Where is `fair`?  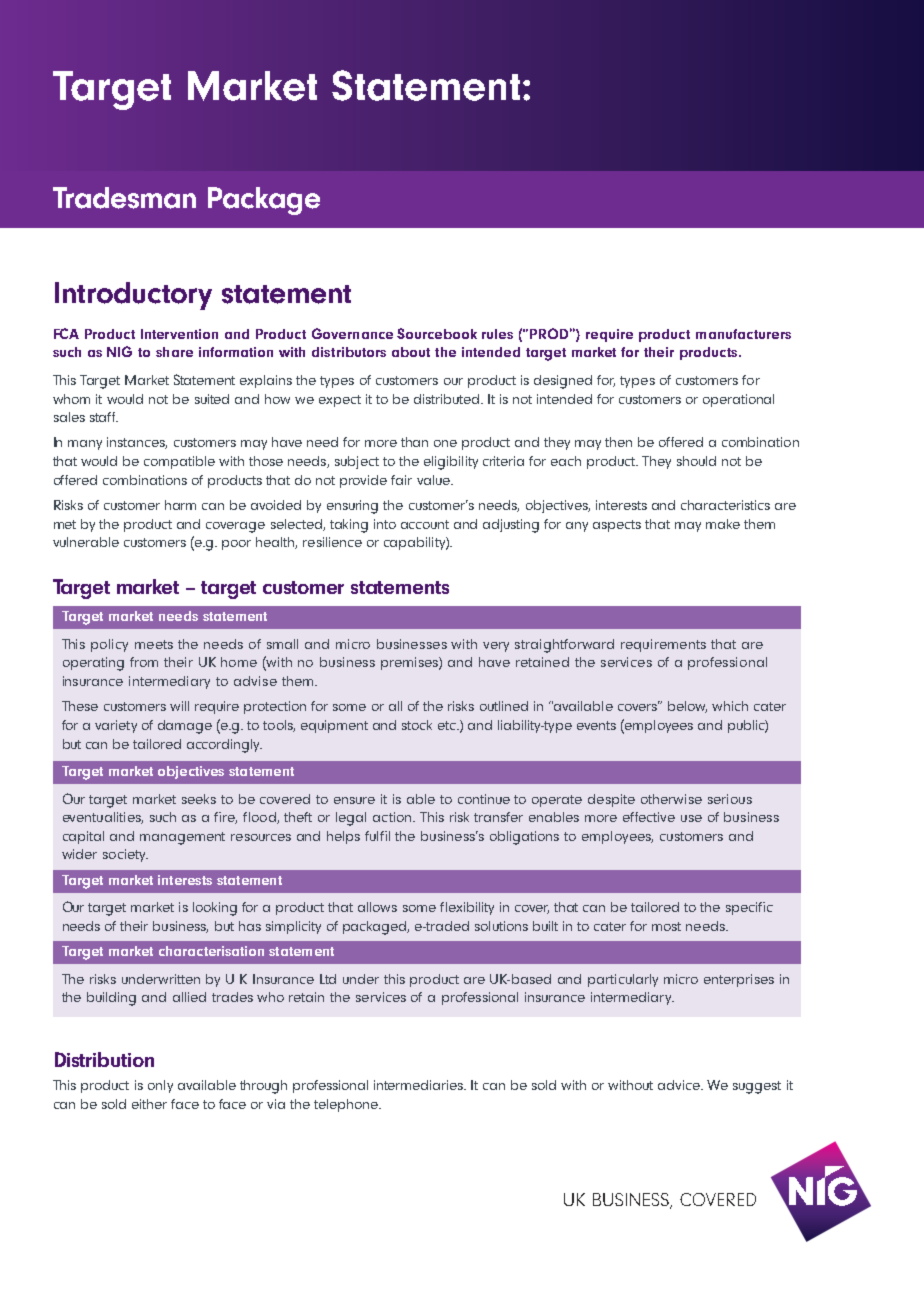 fair is located at coordinates (401, 480).
